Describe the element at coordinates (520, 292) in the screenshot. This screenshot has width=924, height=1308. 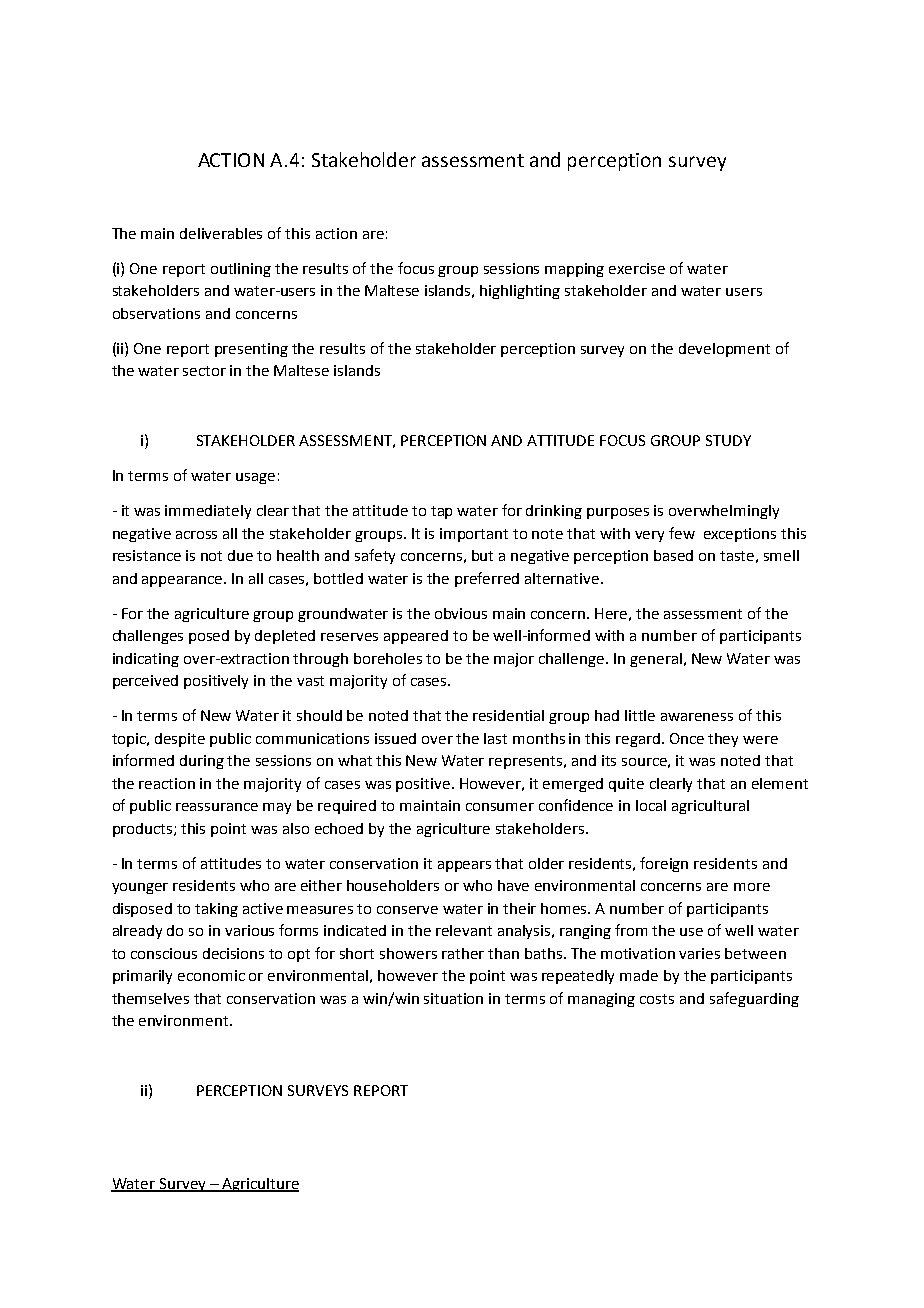
I see `highlighting` at that location.
